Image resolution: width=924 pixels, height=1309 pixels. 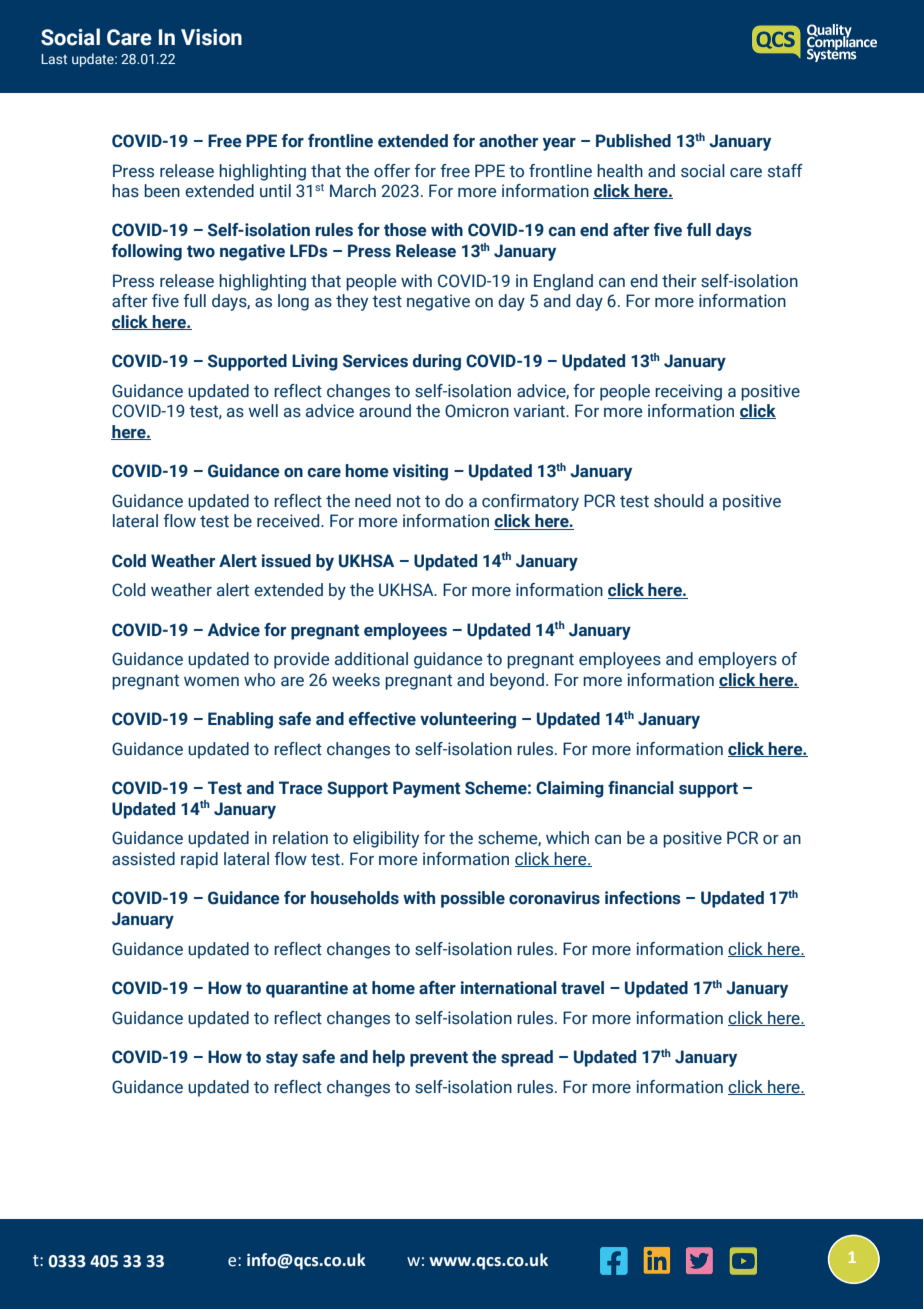 What do you see at coordinates (633, 141) in the image?
I see `Published` at bounding box center [633, 141].
